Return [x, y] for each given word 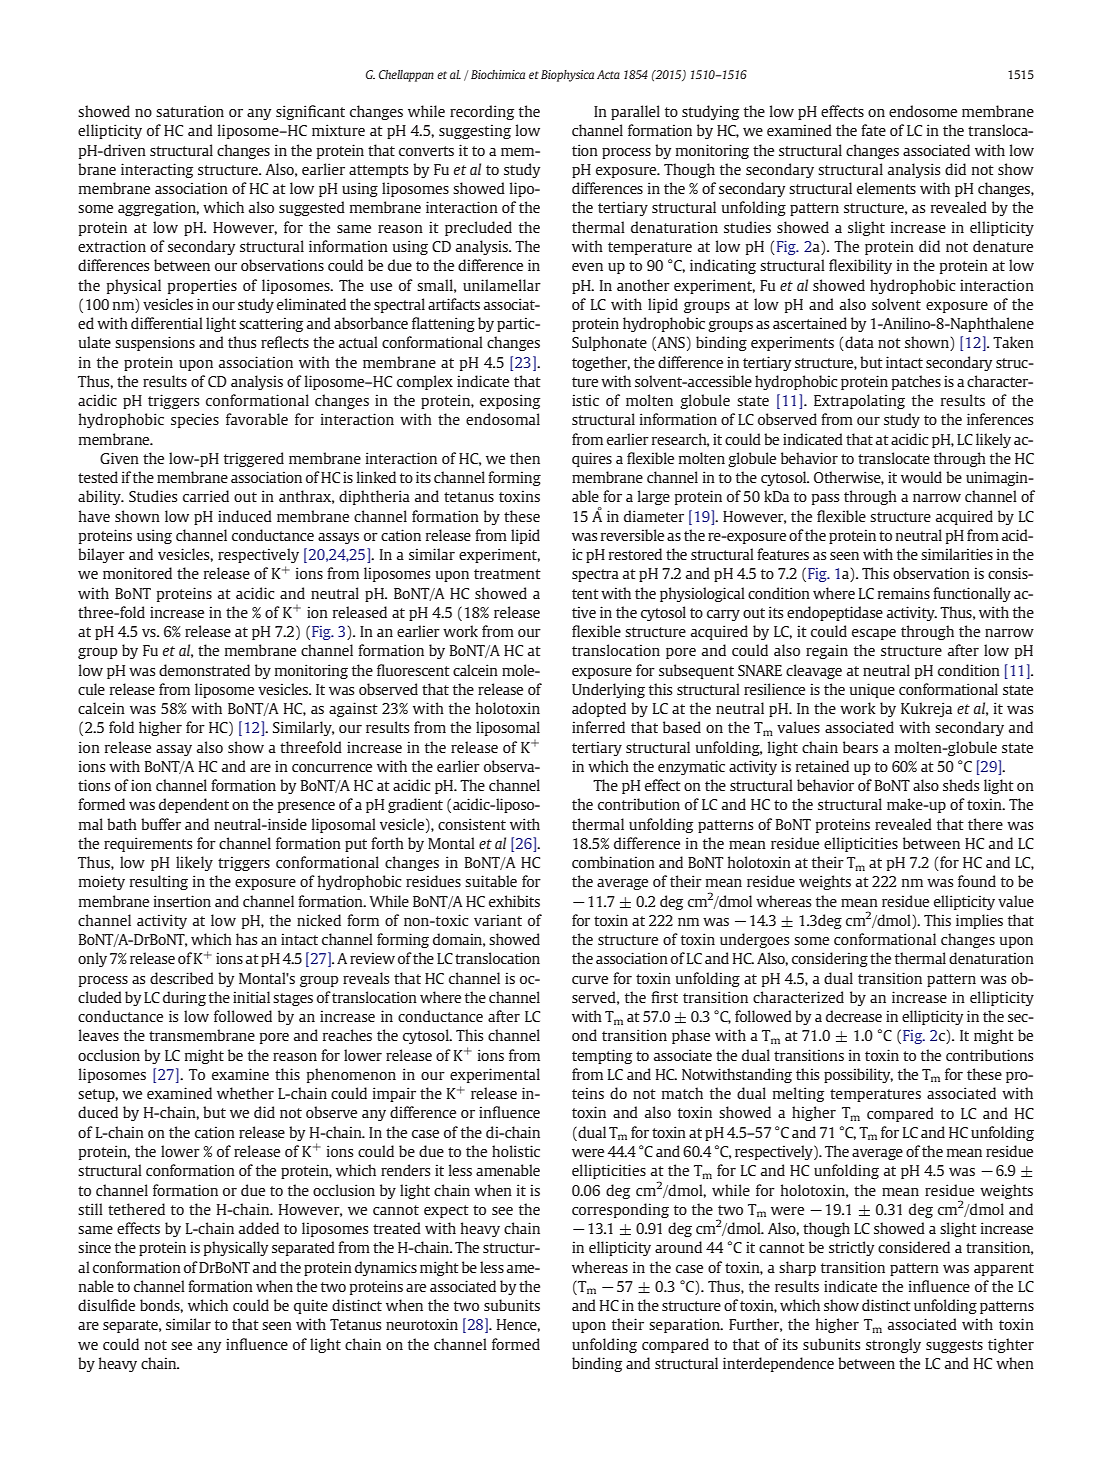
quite [311, 1306]
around [678, 1247]
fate [873, 130]
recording [482, 112]
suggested [312, 208]
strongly [893, 1345]
